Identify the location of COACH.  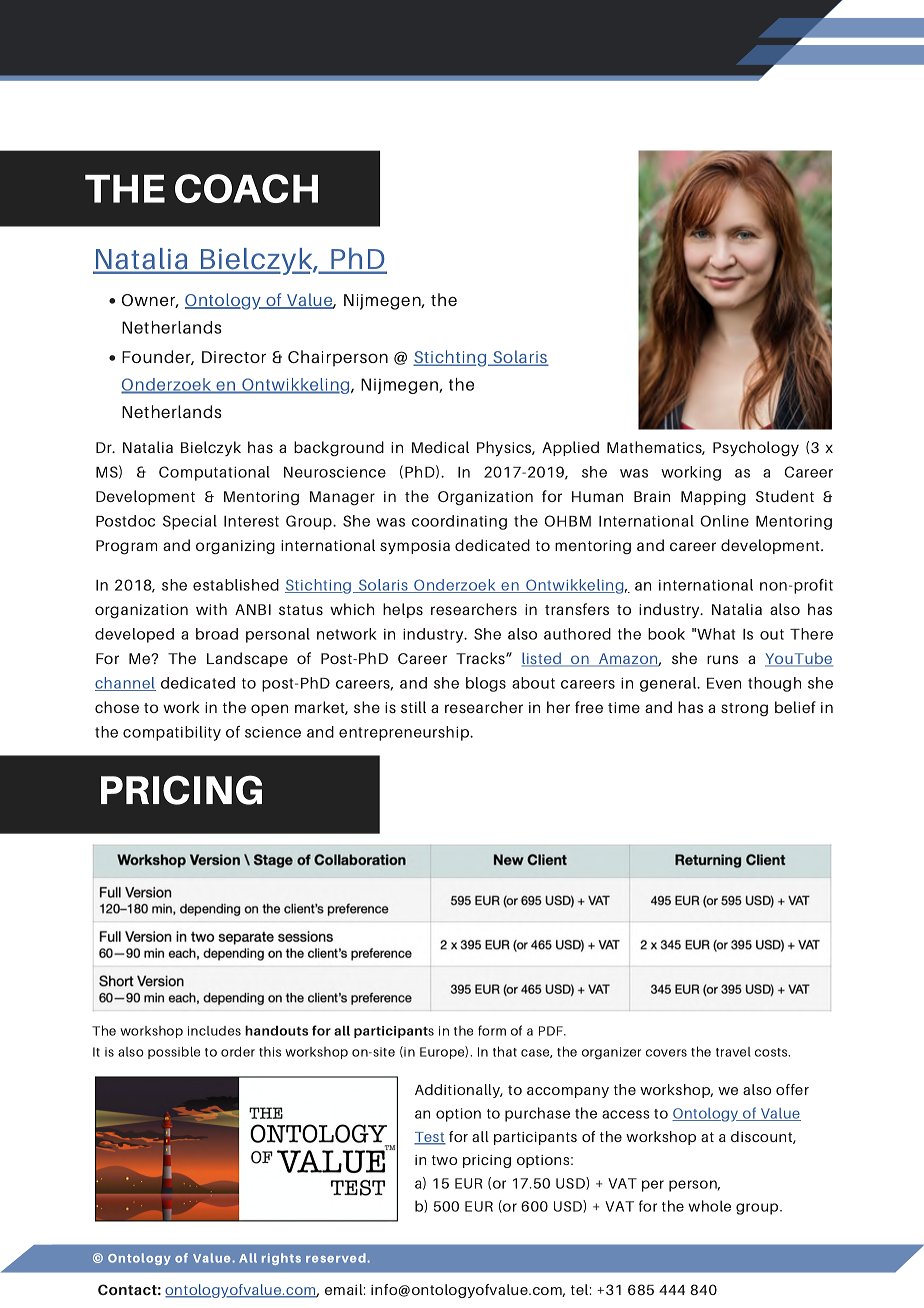
(246, 188).
